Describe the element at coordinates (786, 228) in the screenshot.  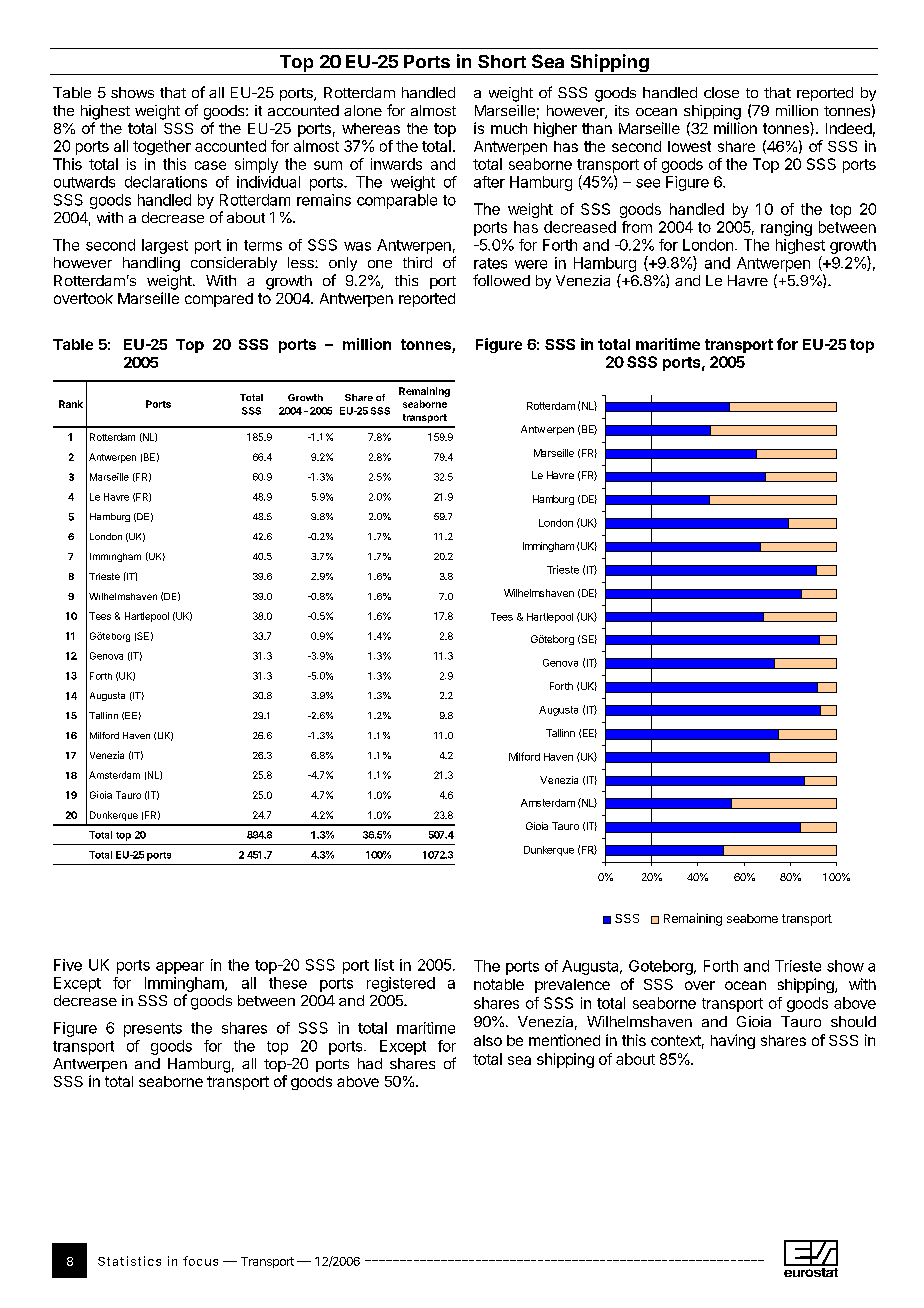
I see `ranging` at that location.
